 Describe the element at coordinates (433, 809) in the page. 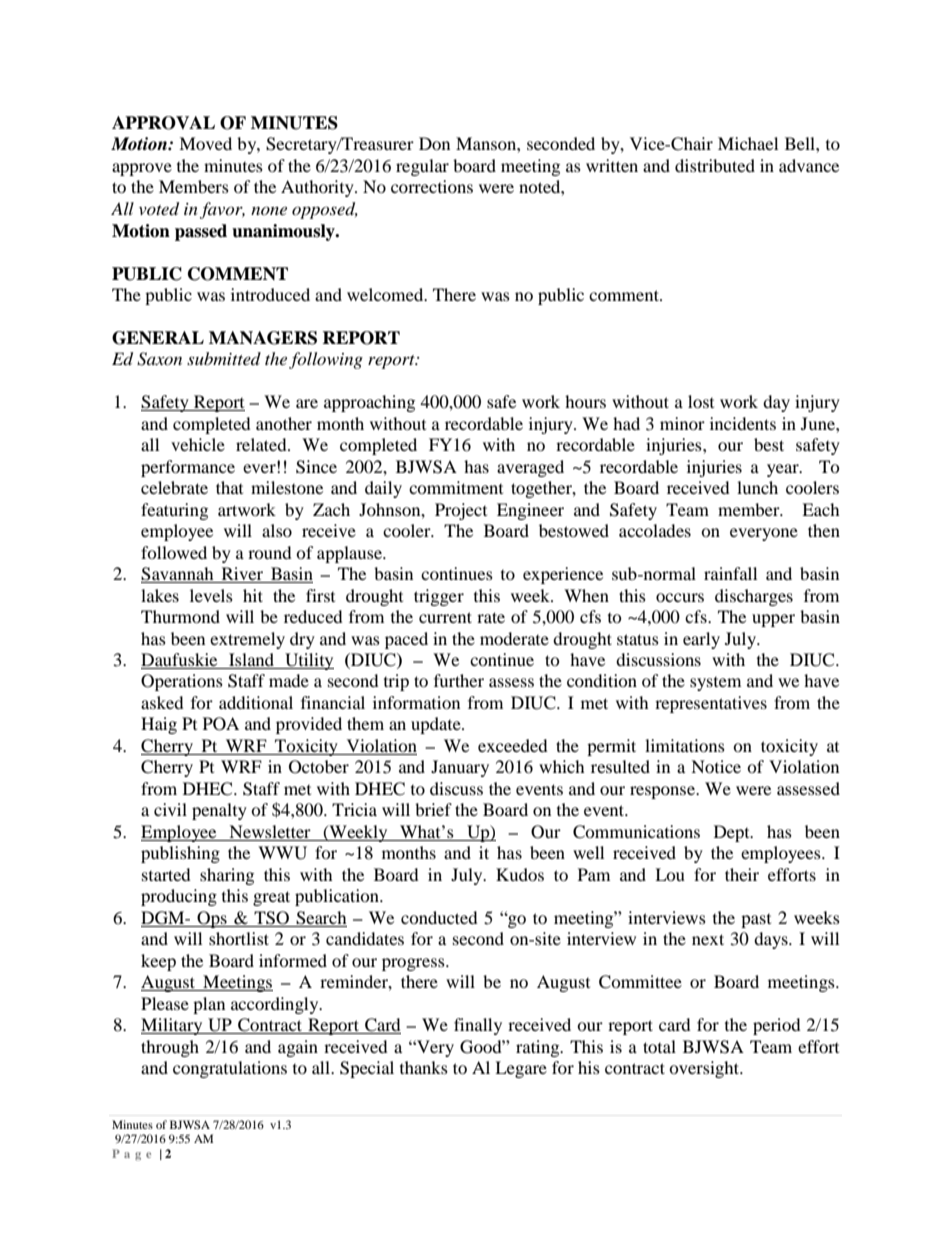

I see `brief` at that location.
